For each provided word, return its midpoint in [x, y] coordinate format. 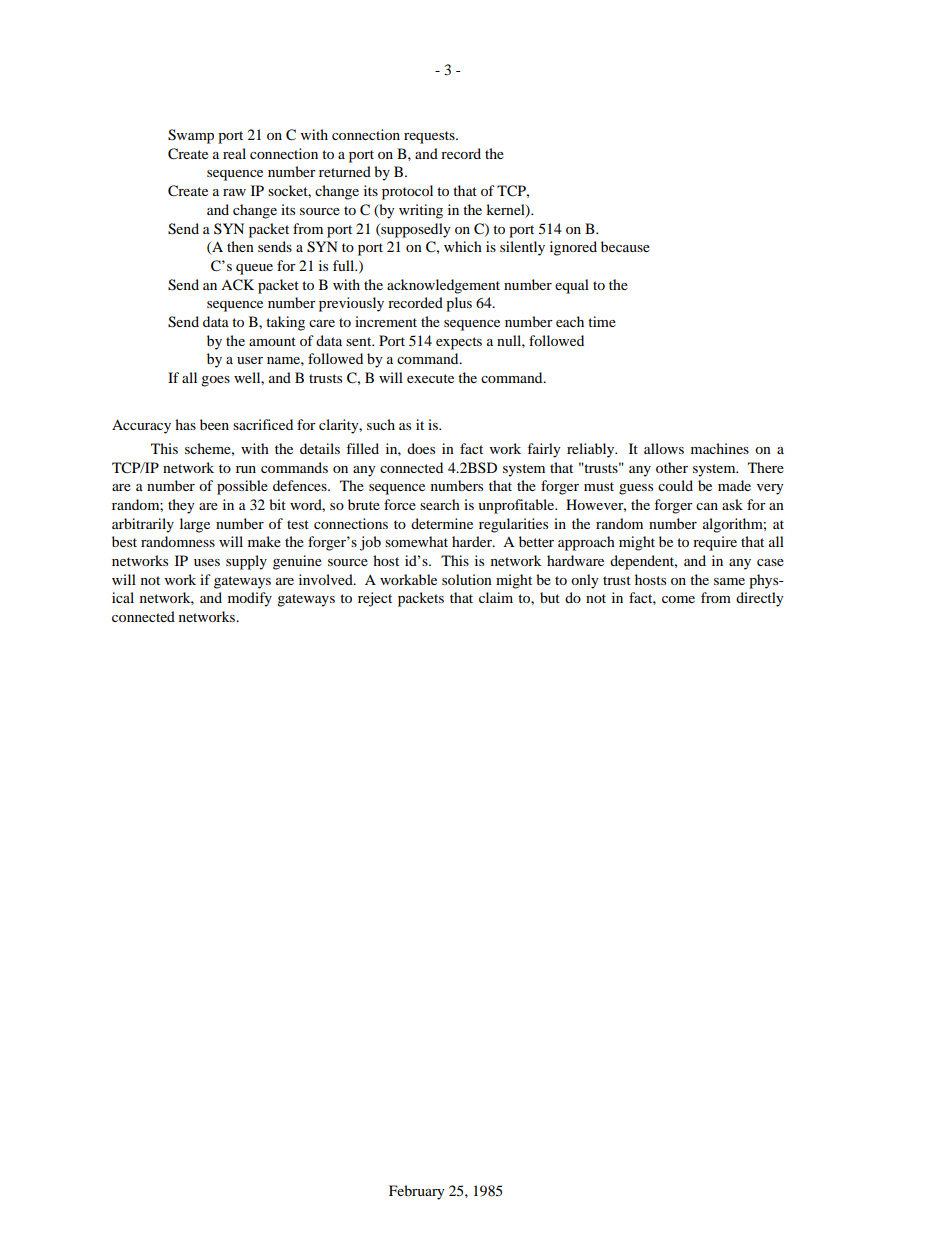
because [625, 246]
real [234, 153]
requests [430, 137]
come [678, 599]
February [417, 1192]
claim [496, 597]
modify [250, 599]
